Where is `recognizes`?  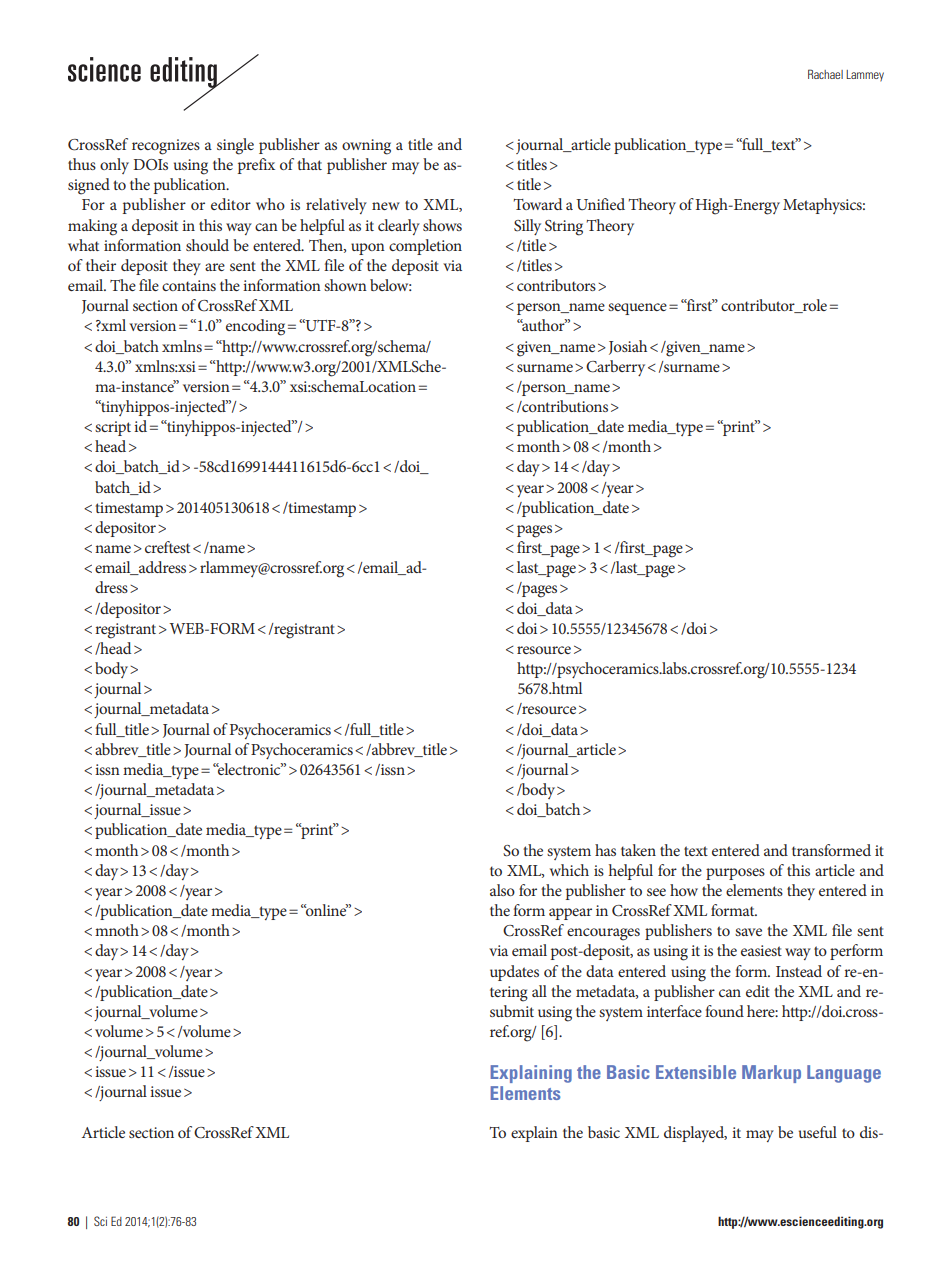 recognizes is located at coordinates (166, 147).
